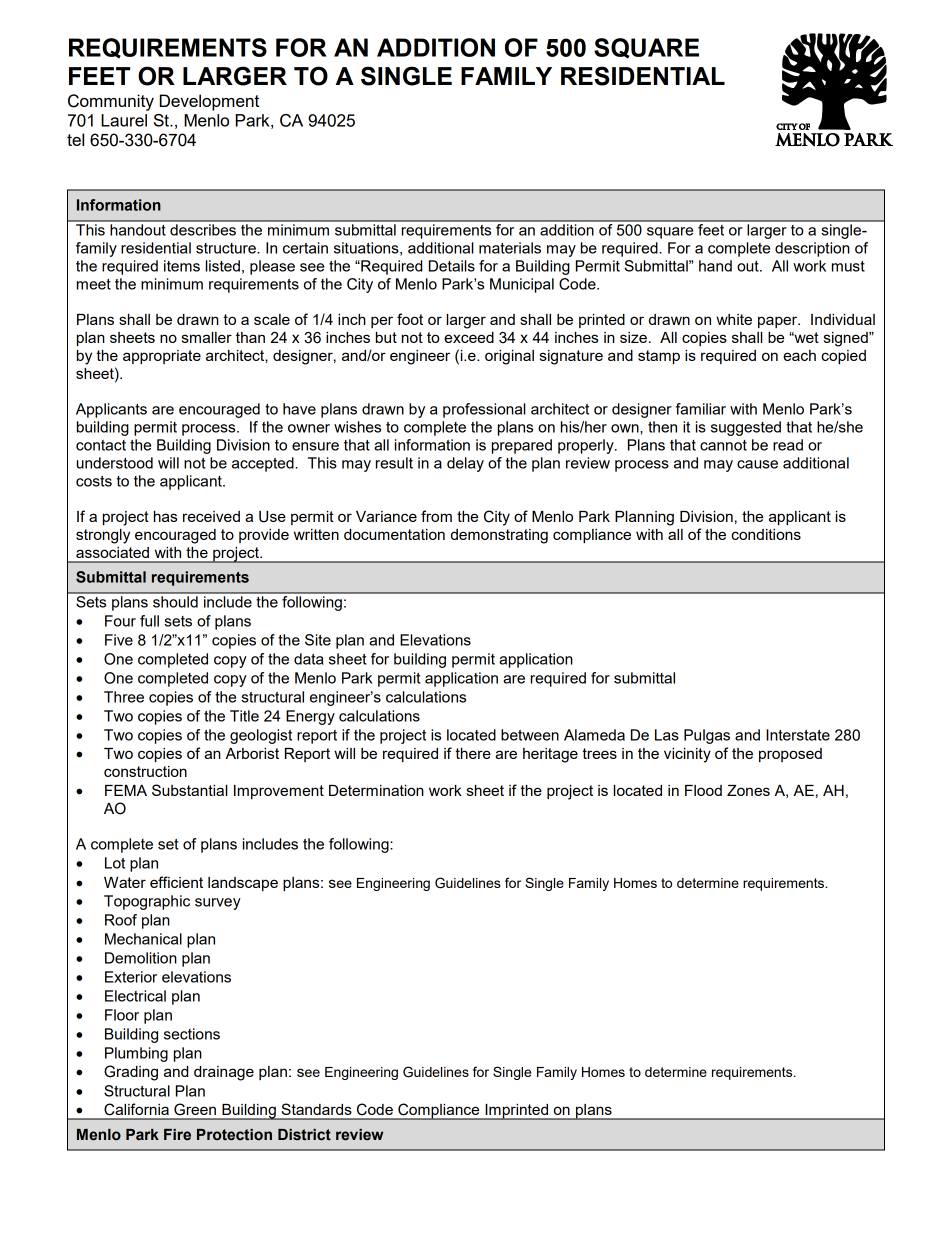  I want to click on efficient, so click(176, 882).
